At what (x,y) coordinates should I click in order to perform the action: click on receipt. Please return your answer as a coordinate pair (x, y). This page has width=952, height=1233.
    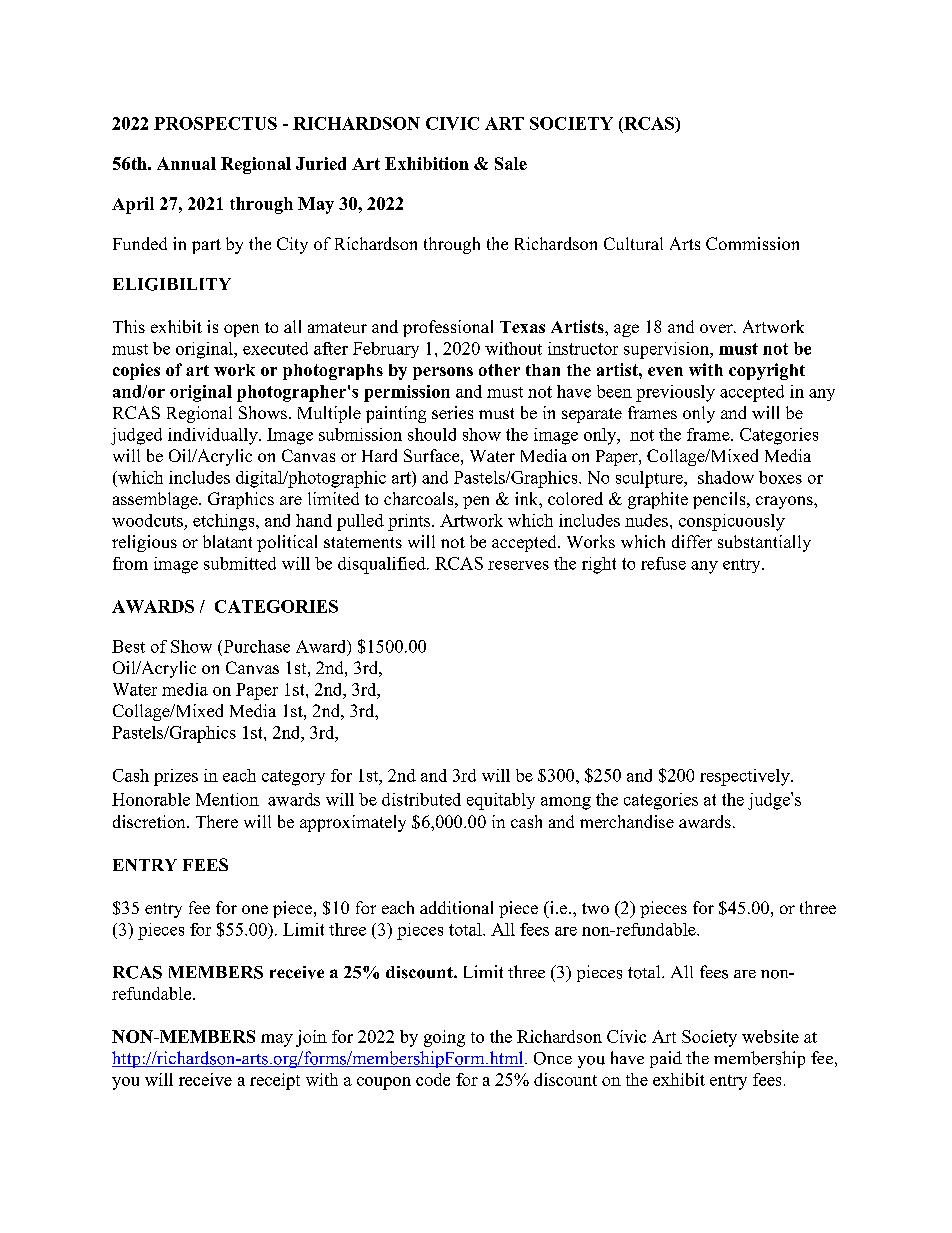
    Looking at the image, I should click on (275, 1081).
